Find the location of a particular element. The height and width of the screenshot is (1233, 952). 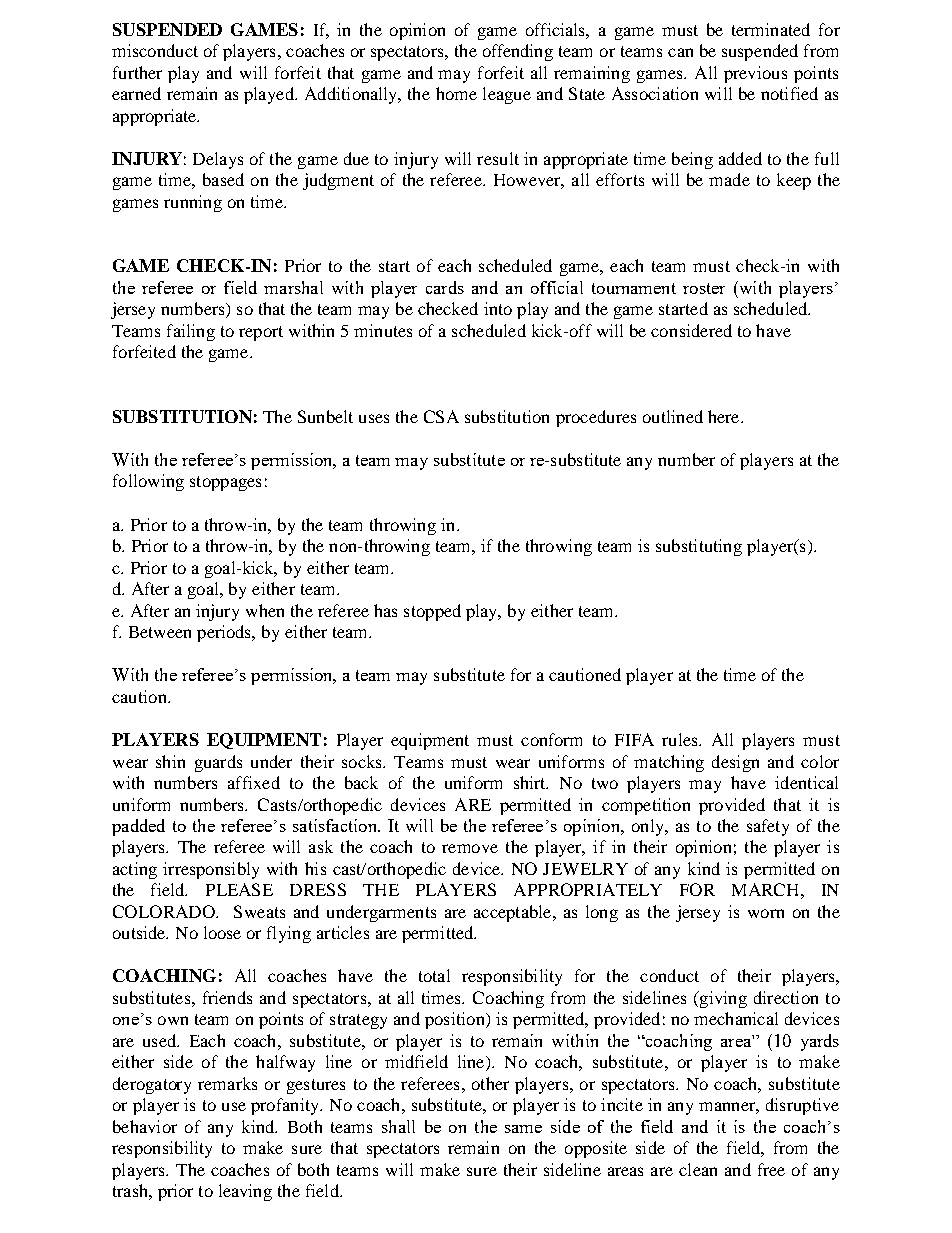

failing is located at coordinates (191, 332).
